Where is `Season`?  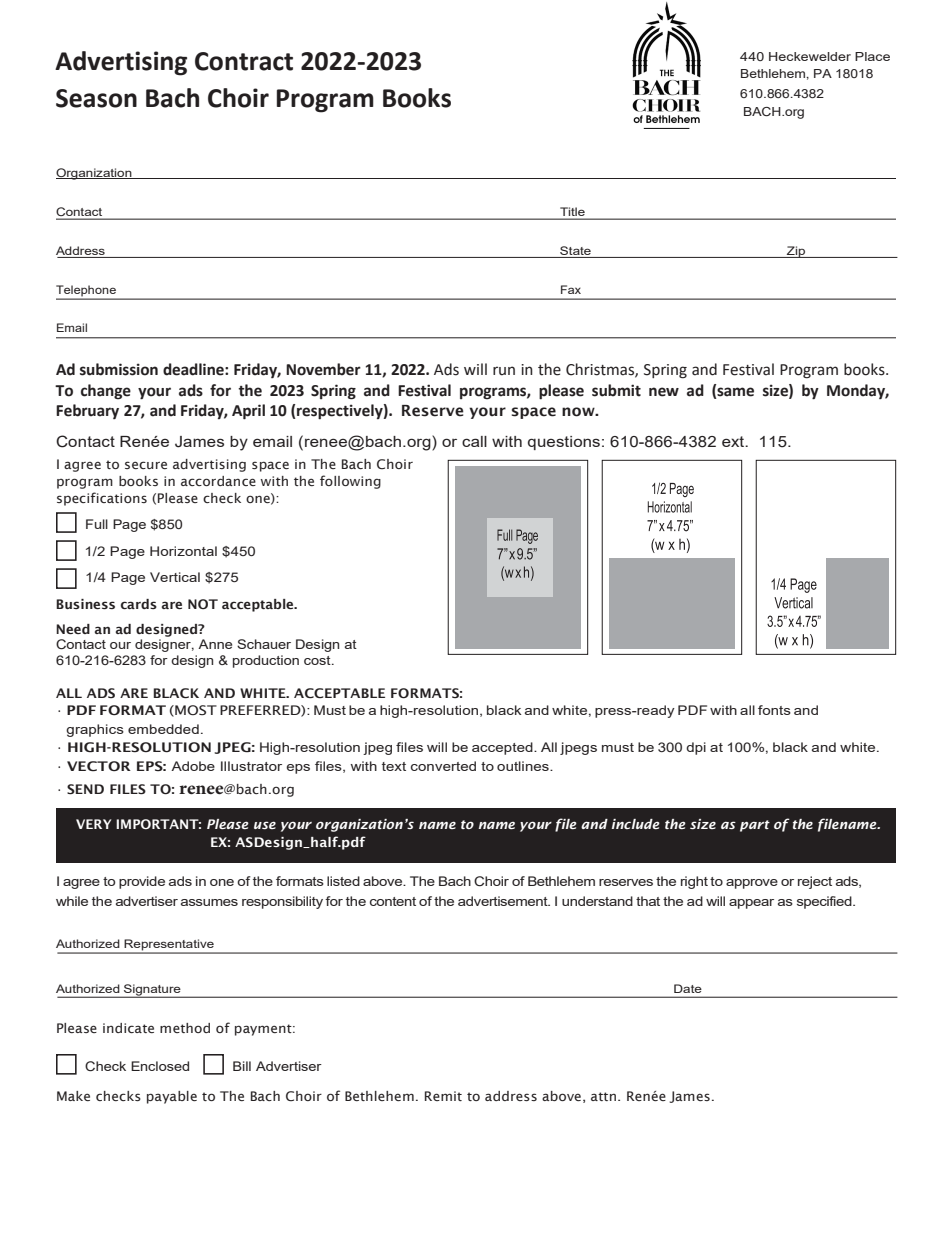 Season is located at coordinates (96, 98).
